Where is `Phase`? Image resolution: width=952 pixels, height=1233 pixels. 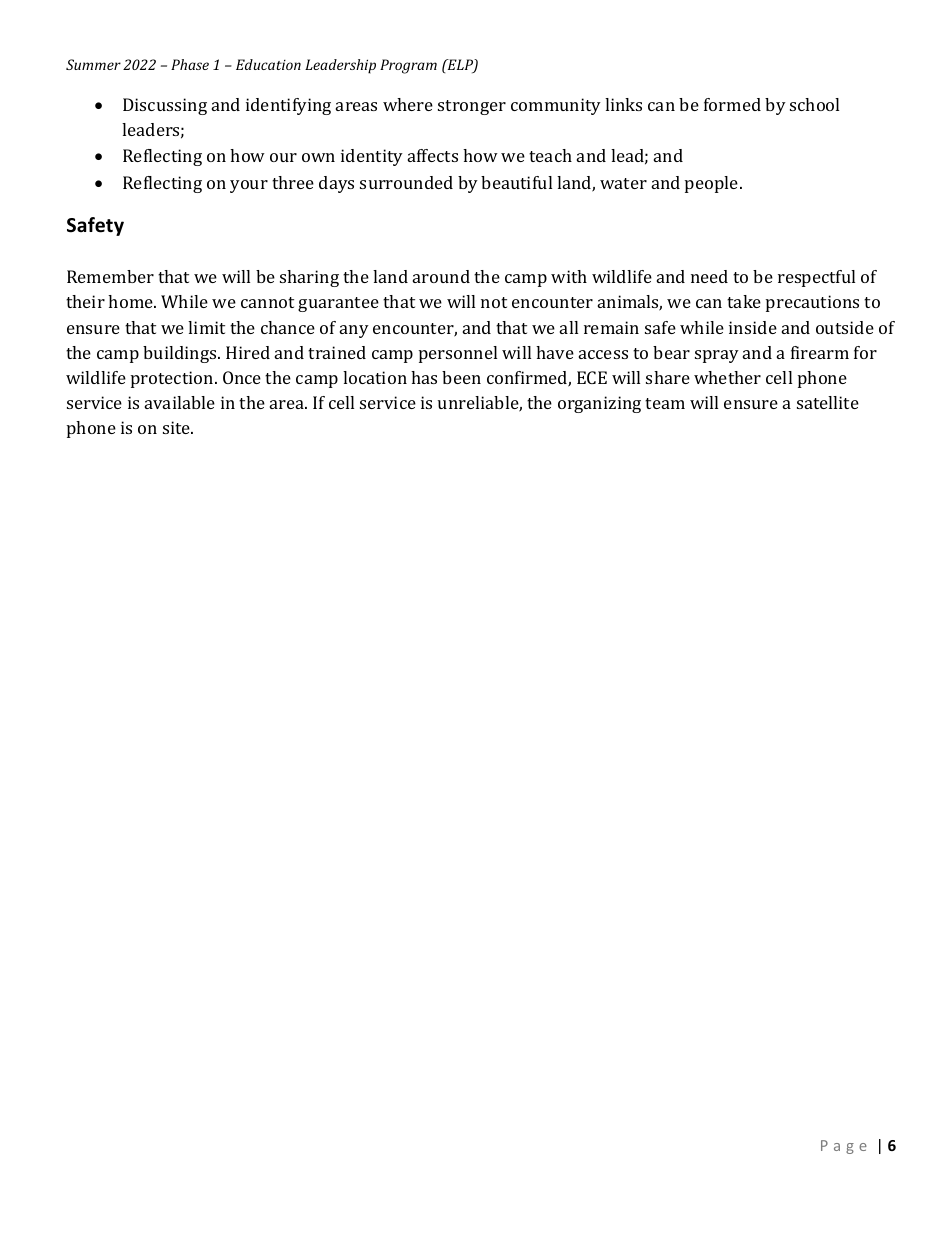
Phase is located at coordinates (190, 64).
